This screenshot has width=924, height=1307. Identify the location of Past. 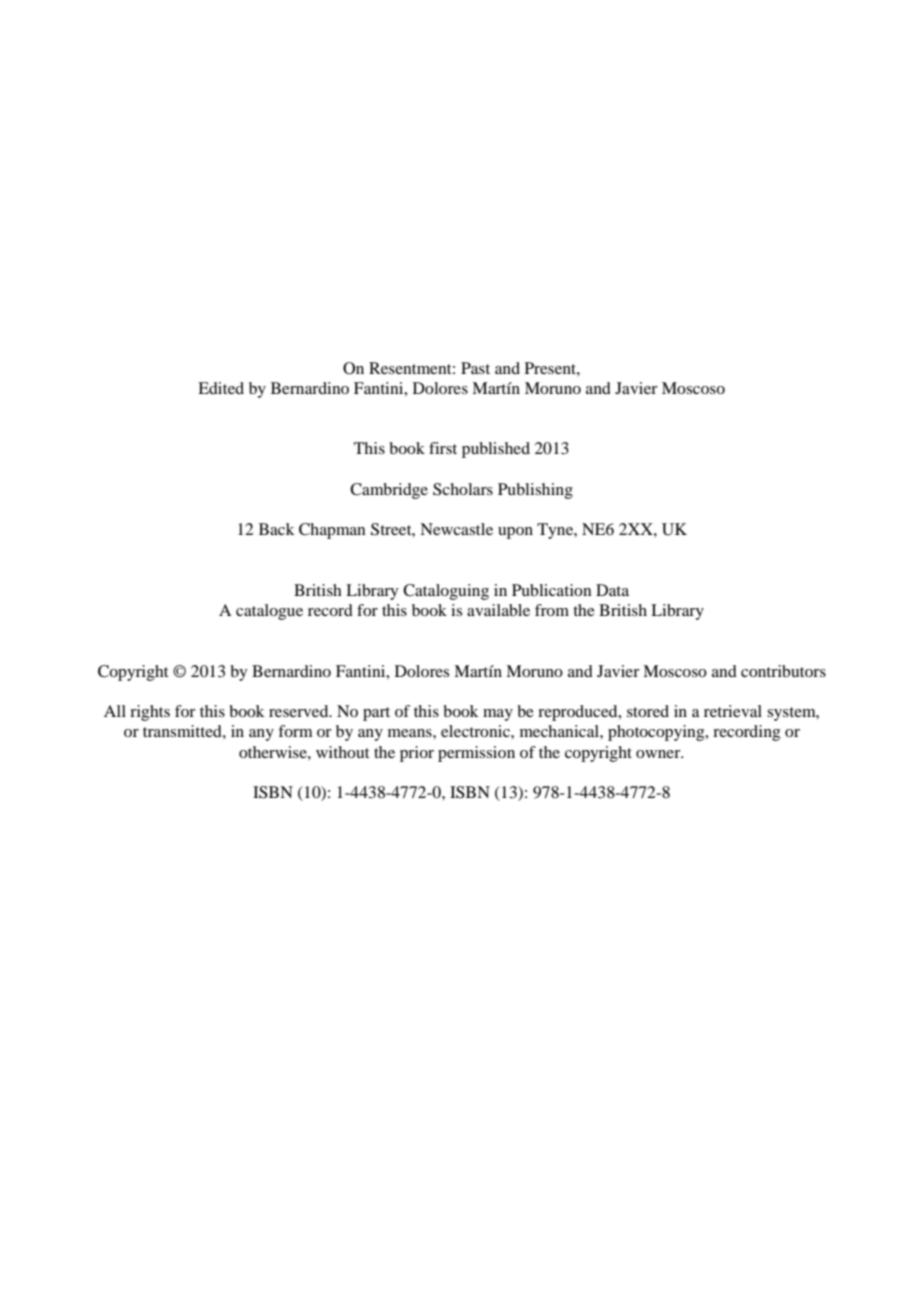
(475, 368).
